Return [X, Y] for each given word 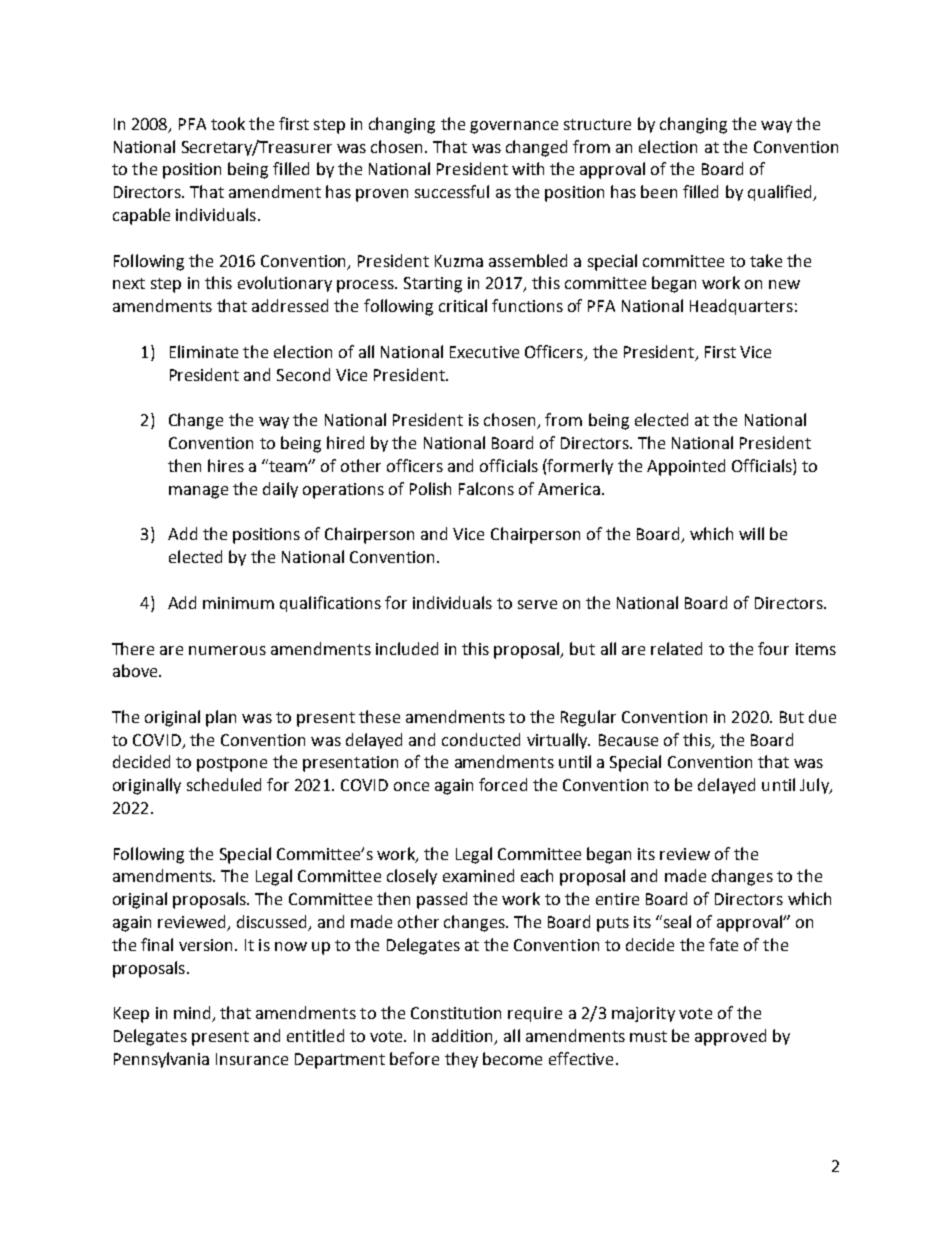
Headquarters [741, 307]
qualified [781, 193]
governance [514, 127]
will [751, 533]
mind [193, 1014]
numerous [227, 650]
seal [677, 921]
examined [478, 875]
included [407, 648]
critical [463, 305]
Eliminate [204, 351]
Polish [430, 488]
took [228, 123]
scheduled [224, 784]
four [773, 648]
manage [198, 492]
